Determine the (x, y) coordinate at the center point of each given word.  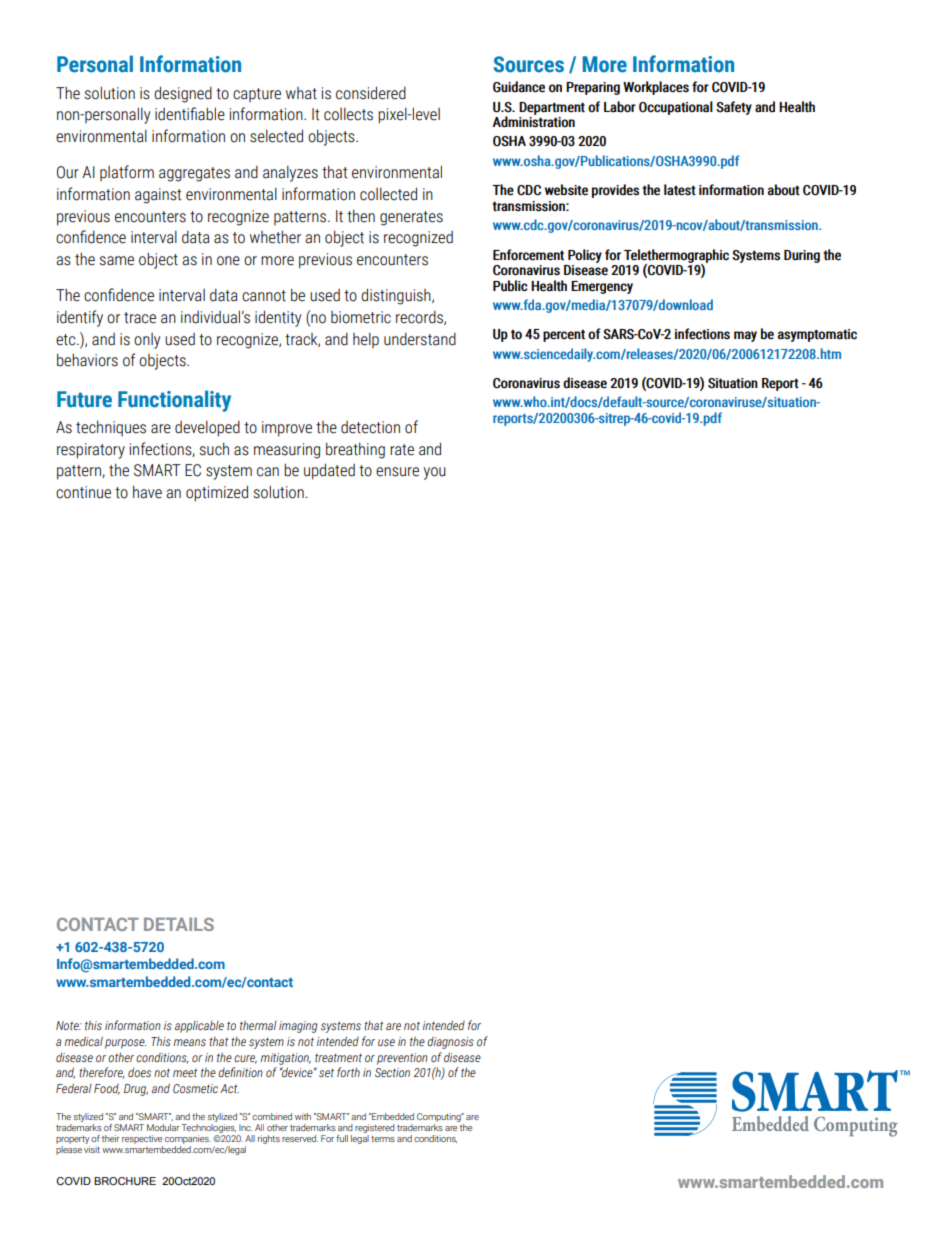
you (434, 473)
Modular (163, 1127)
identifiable (190, 114)
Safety (734, 108)
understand (420, 339)
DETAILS (179, 924)
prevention (402, 1059)
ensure (397, 472)
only (147, 341)
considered (371, 93)
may (745, 336)
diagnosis (450, 1043)
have (147, 492)
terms (383, 1139)
